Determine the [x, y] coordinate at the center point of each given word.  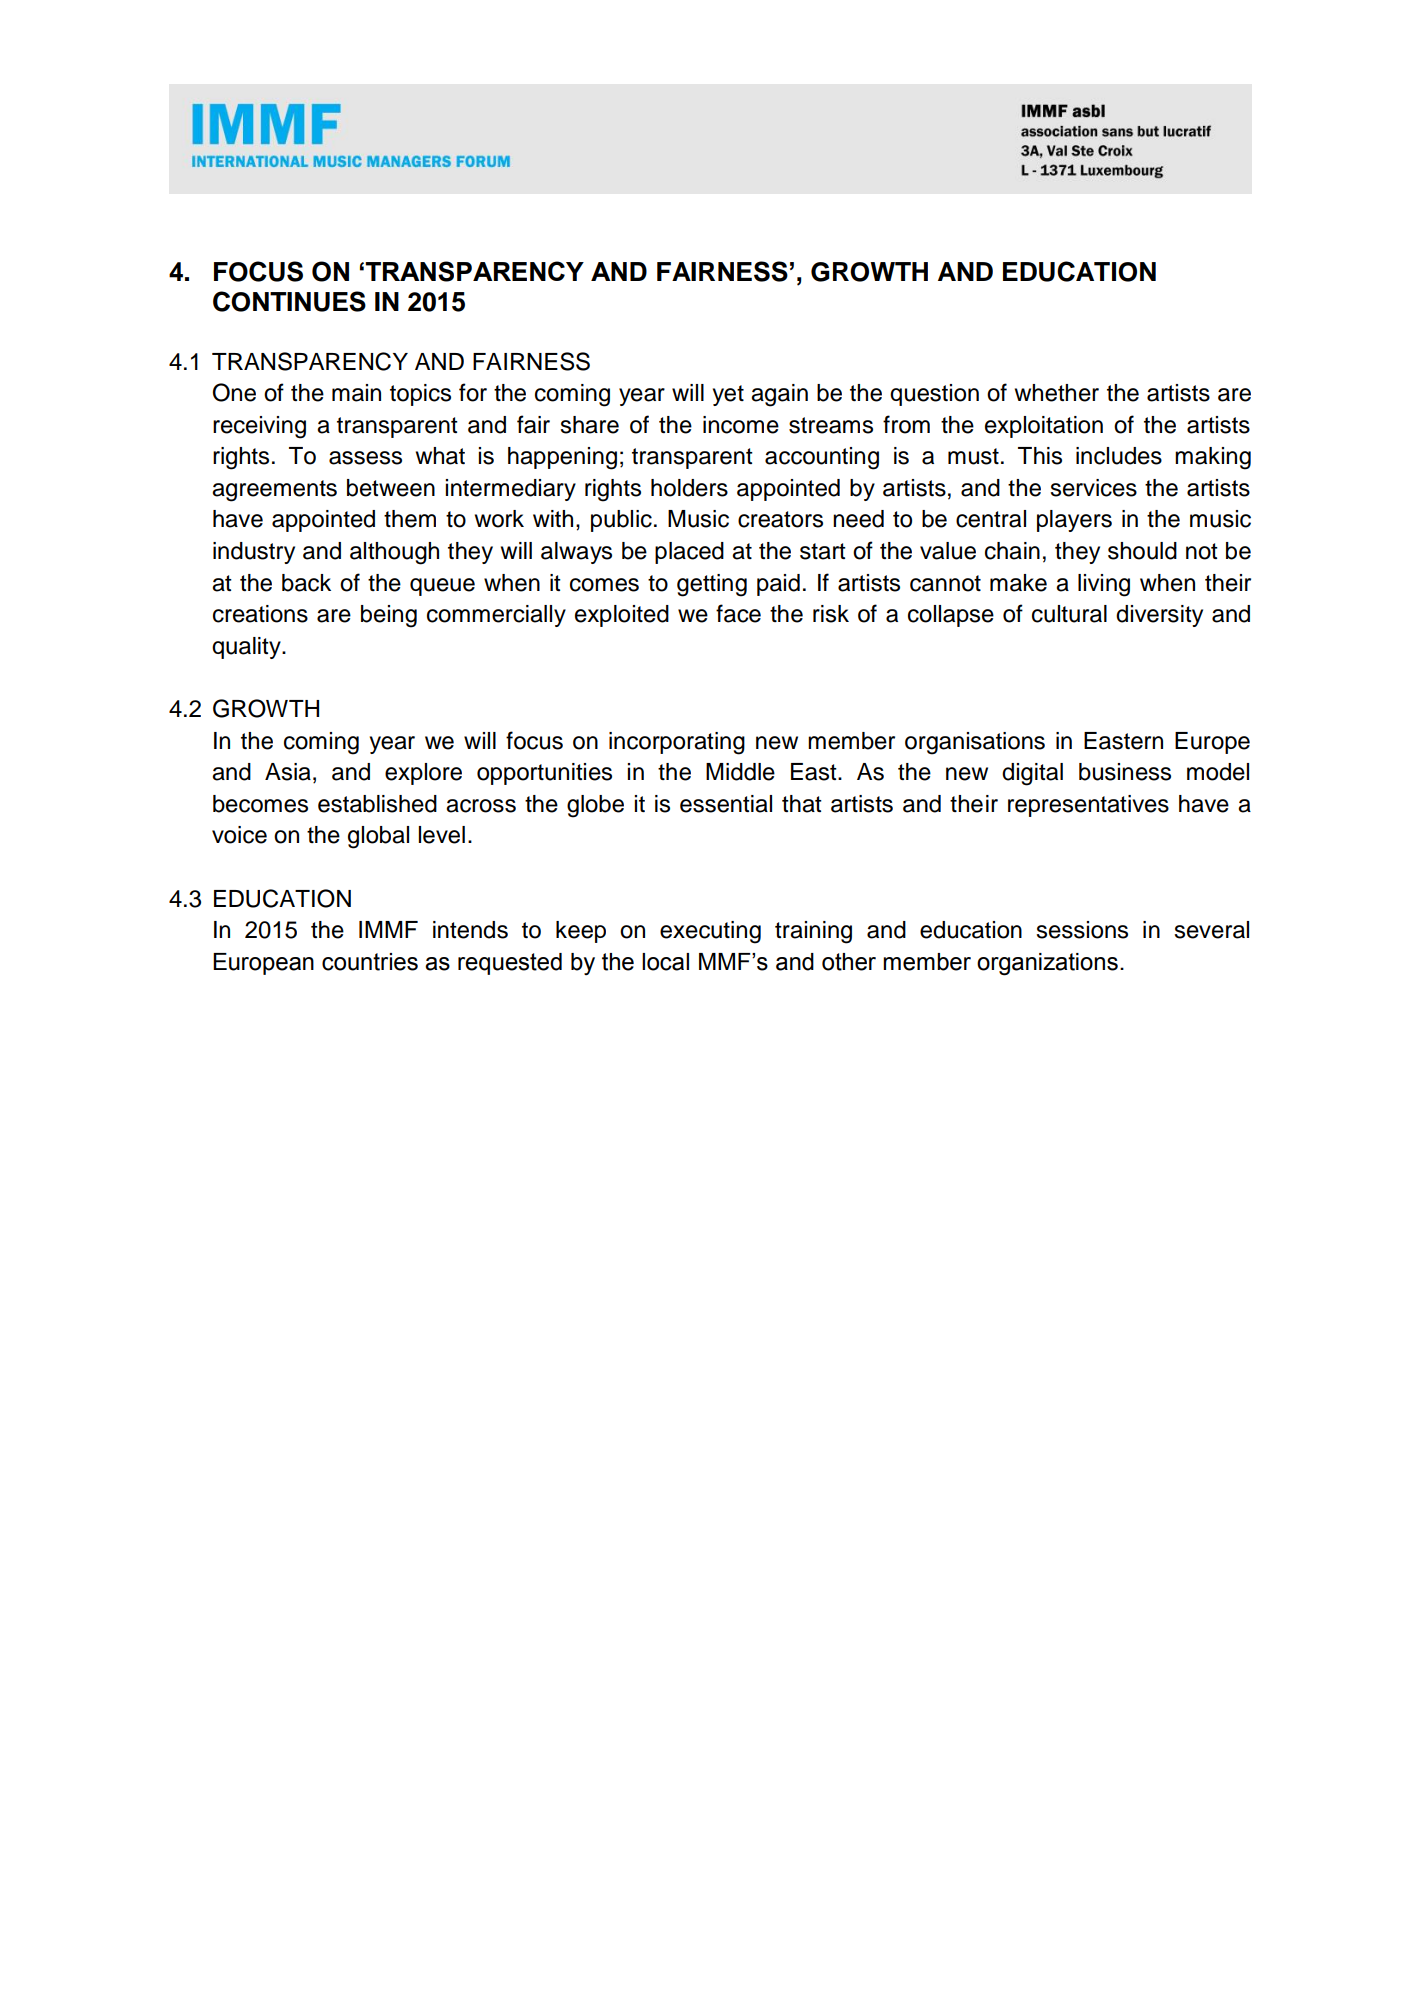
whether [1057, 393]
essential [726, 804]
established [377, 804]
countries [370, 962]
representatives [1088, 806]
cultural [1069, 614]
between [391, 488]
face [738, 613]
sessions [1082, 930]
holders [689, 488]
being [389, 616]
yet [728, 395]
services [1093, 488]
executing [710, 932]
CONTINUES [289, 301]
